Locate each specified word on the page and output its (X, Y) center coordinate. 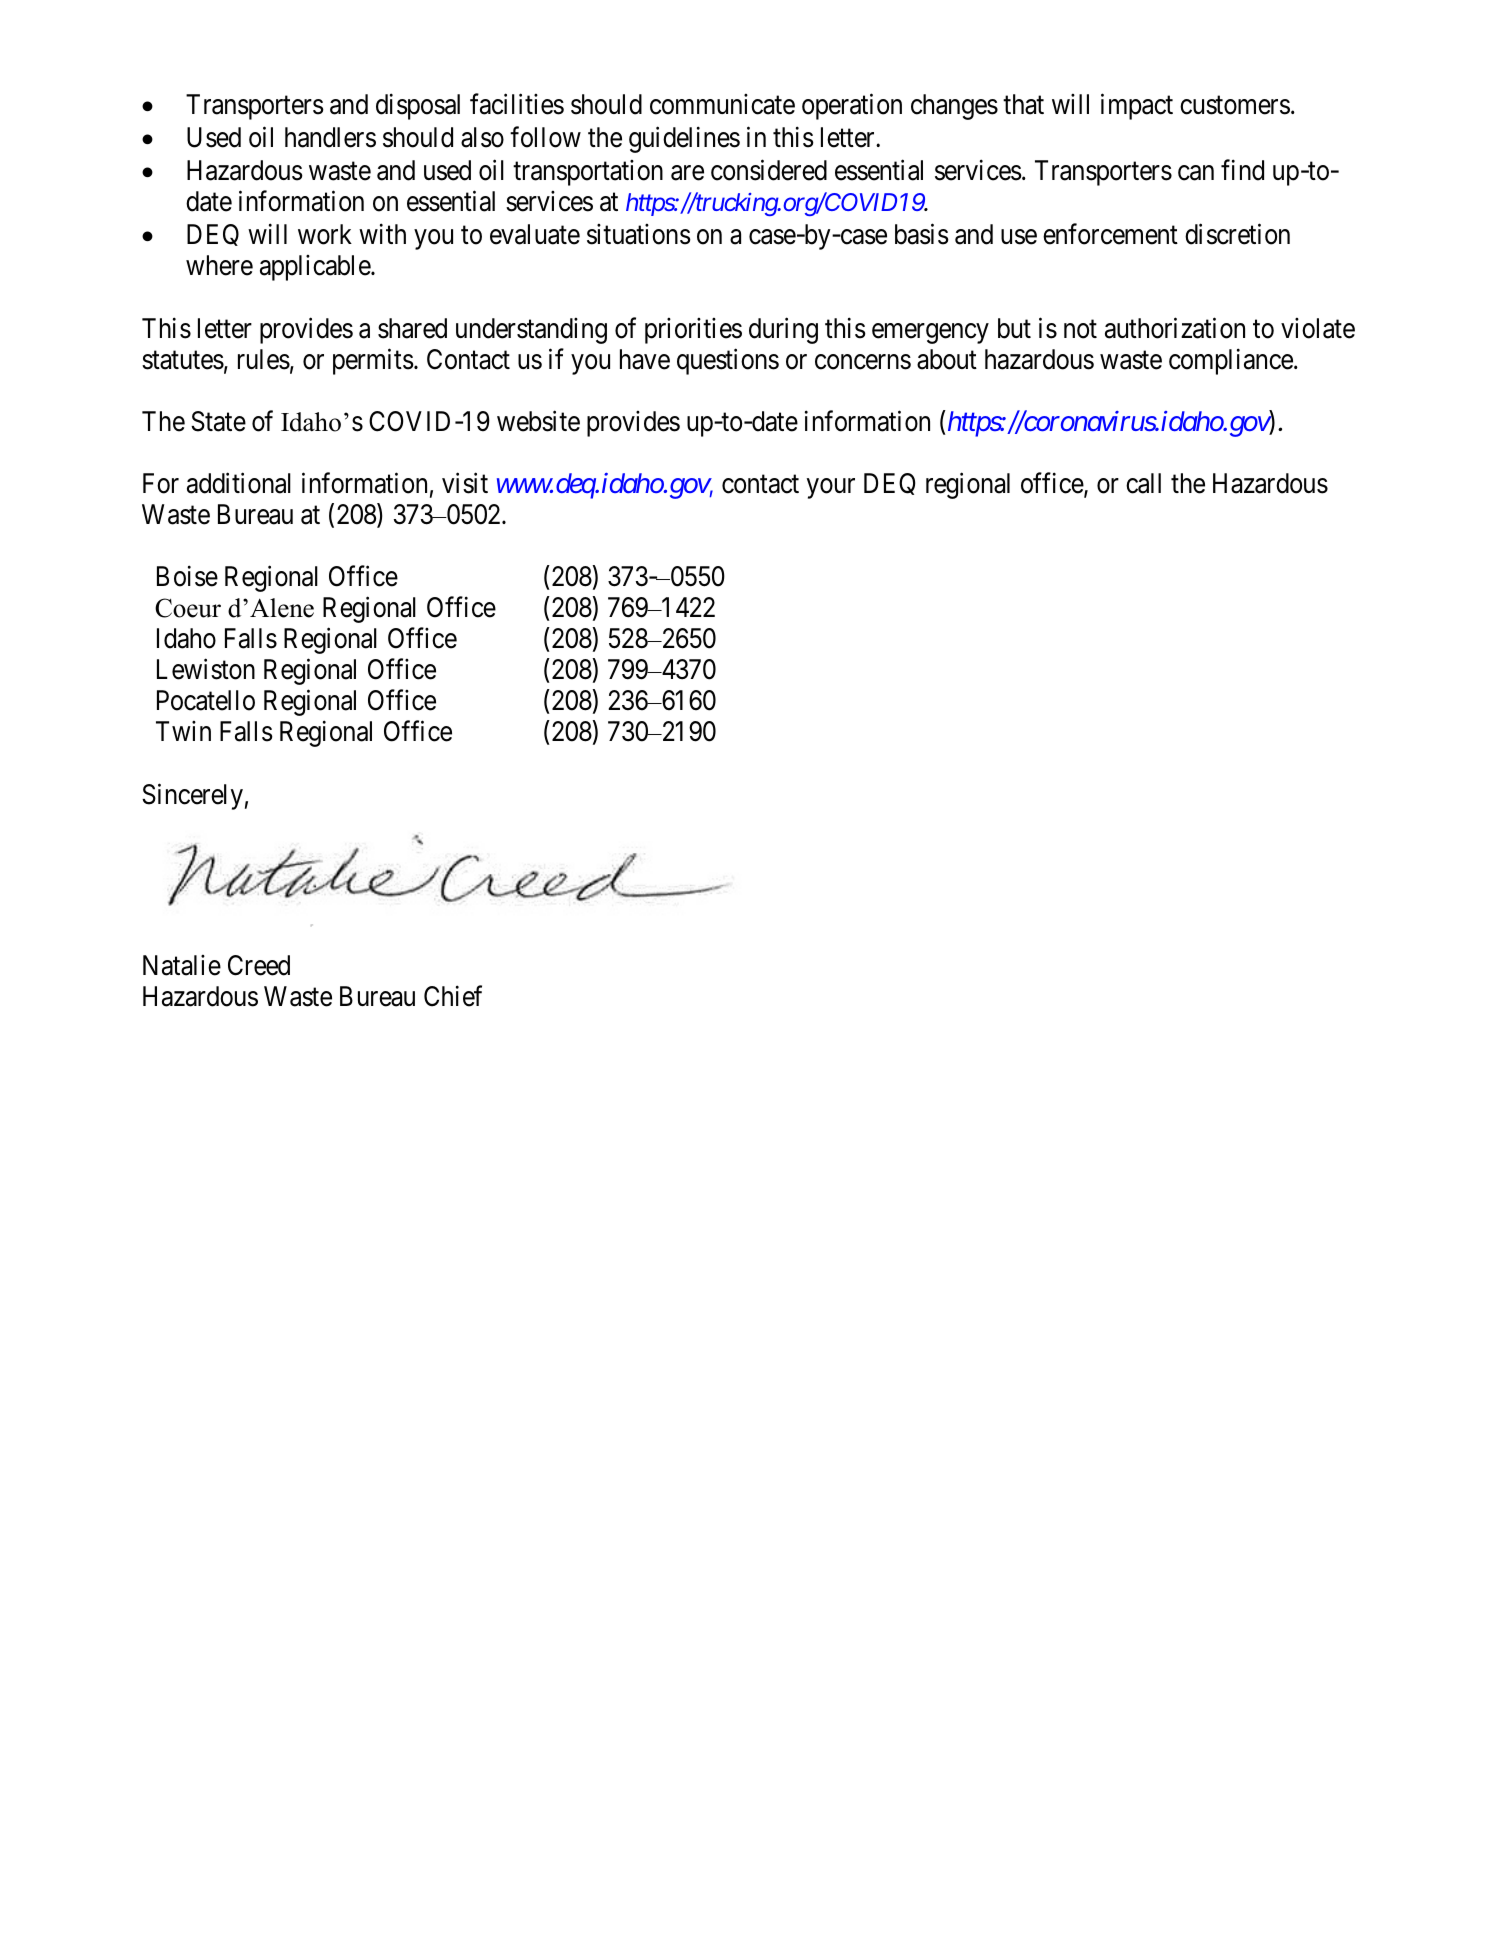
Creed (259, 965)
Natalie (182, 965)
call (1143, 483)
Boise (187, 576)
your (831, 488)
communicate (722, 104)
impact (1137, 107)
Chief (453, 996)
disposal (418, 107)
